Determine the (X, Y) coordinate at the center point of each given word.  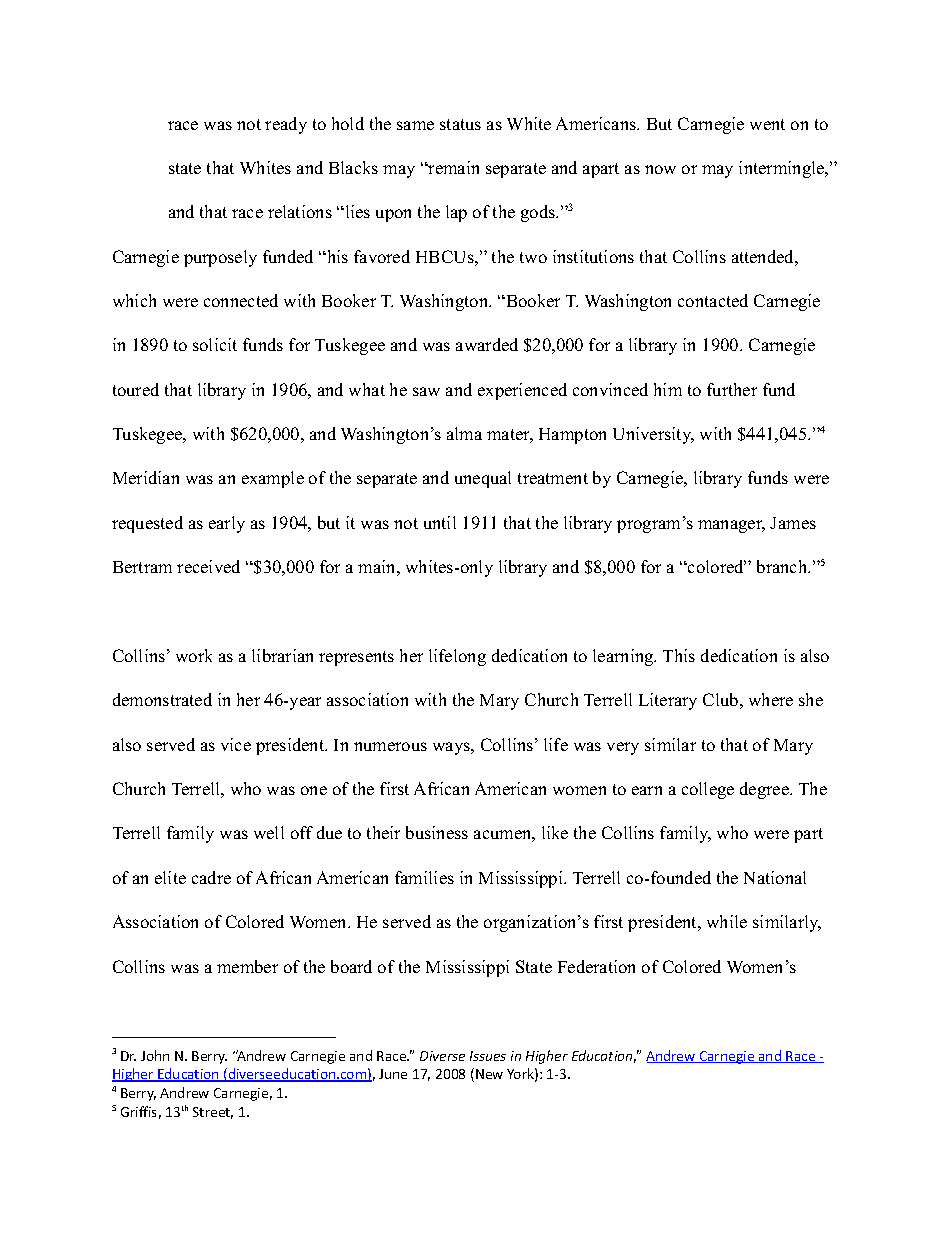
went (767, 124)
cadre (211, 877)
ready (286, 125)
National (775, 877)
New (489, 1074)
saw (426, 391)
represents (356, 658)
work (194, 655)
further (732, 389)
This (679, 655)
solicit (215, 344)
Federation (596, 966)
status (460, 124)
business (437, 832)
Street (213, 1113)
